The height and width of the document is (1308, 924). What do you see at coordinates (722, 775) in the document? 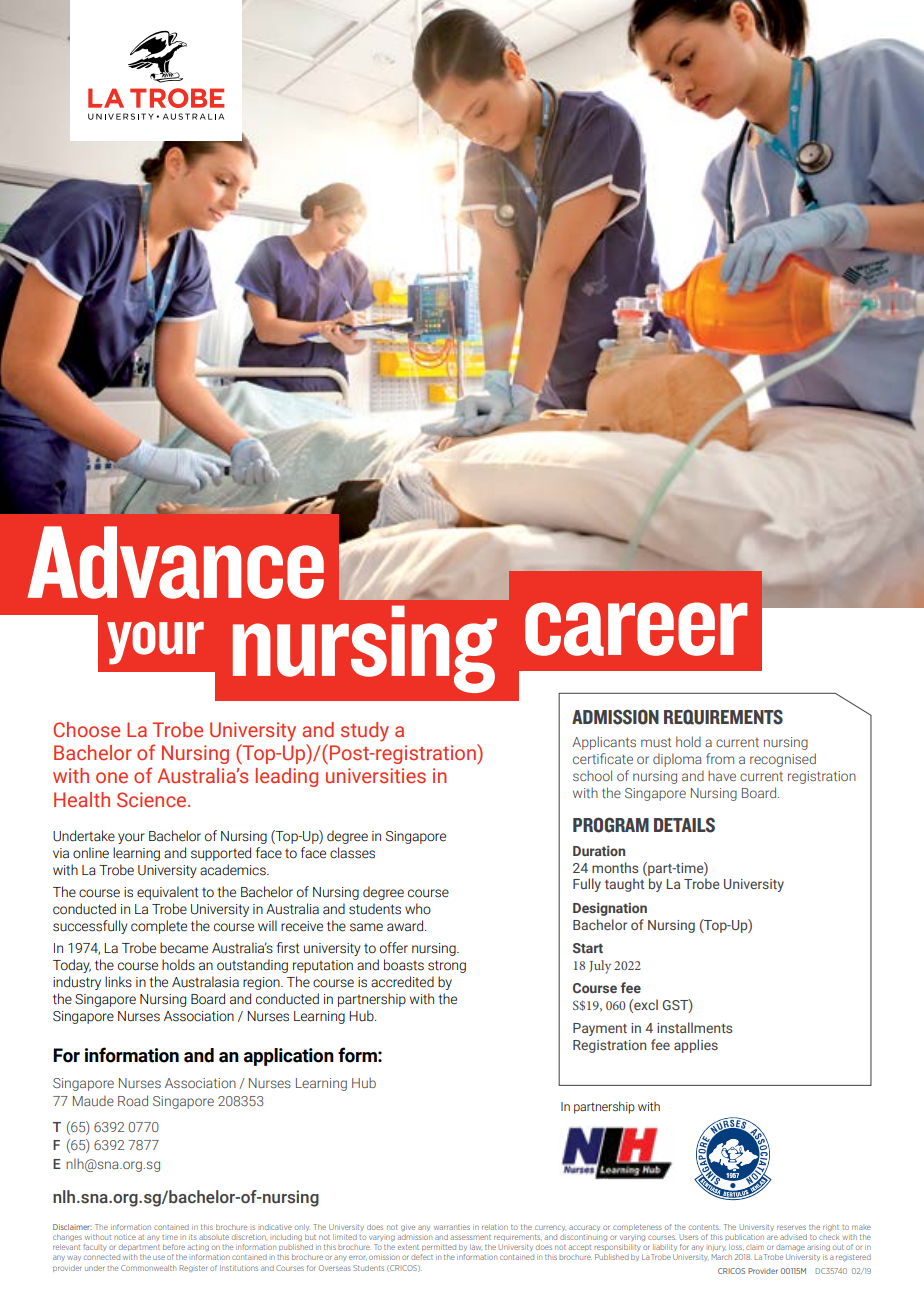
I see `have` at bounding box center [722, 775].
